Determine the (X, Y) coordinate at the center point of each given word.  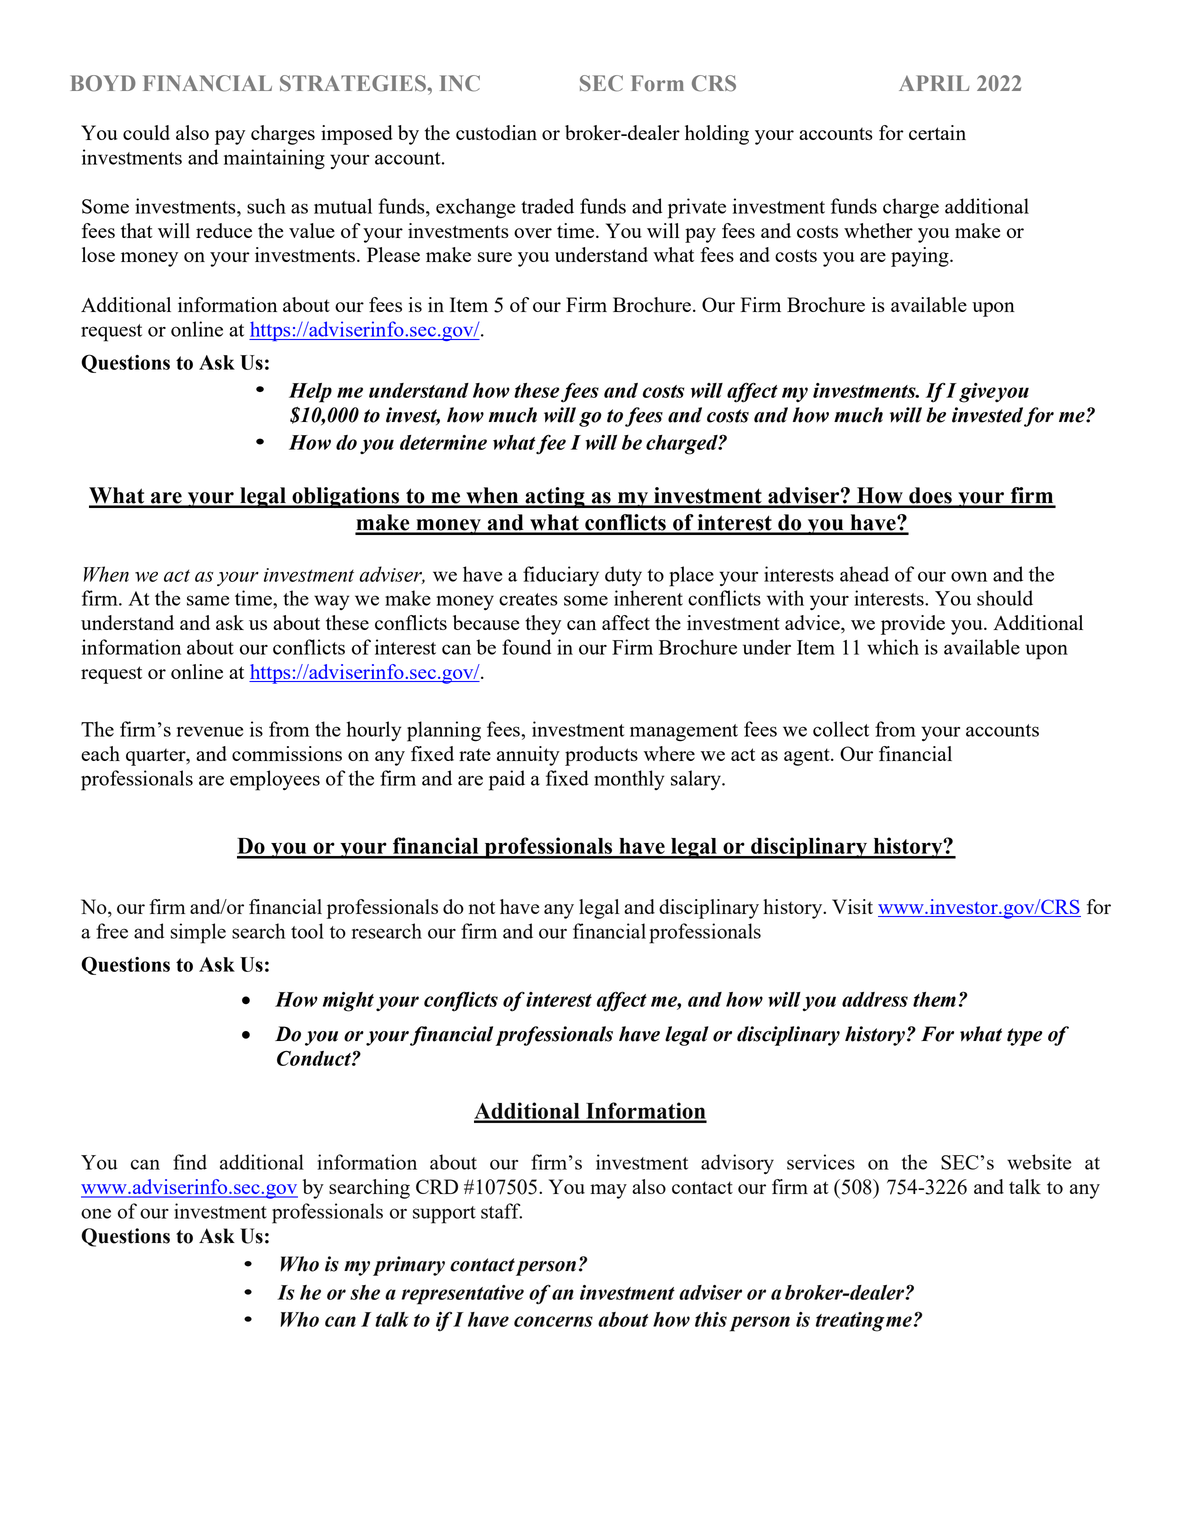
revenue (210, 731)
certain (937, 132)
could (146, 132)
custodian (496, 132)
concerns (553, 1321)
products (601, 756)
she (365, 1292)
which (893, 647)
